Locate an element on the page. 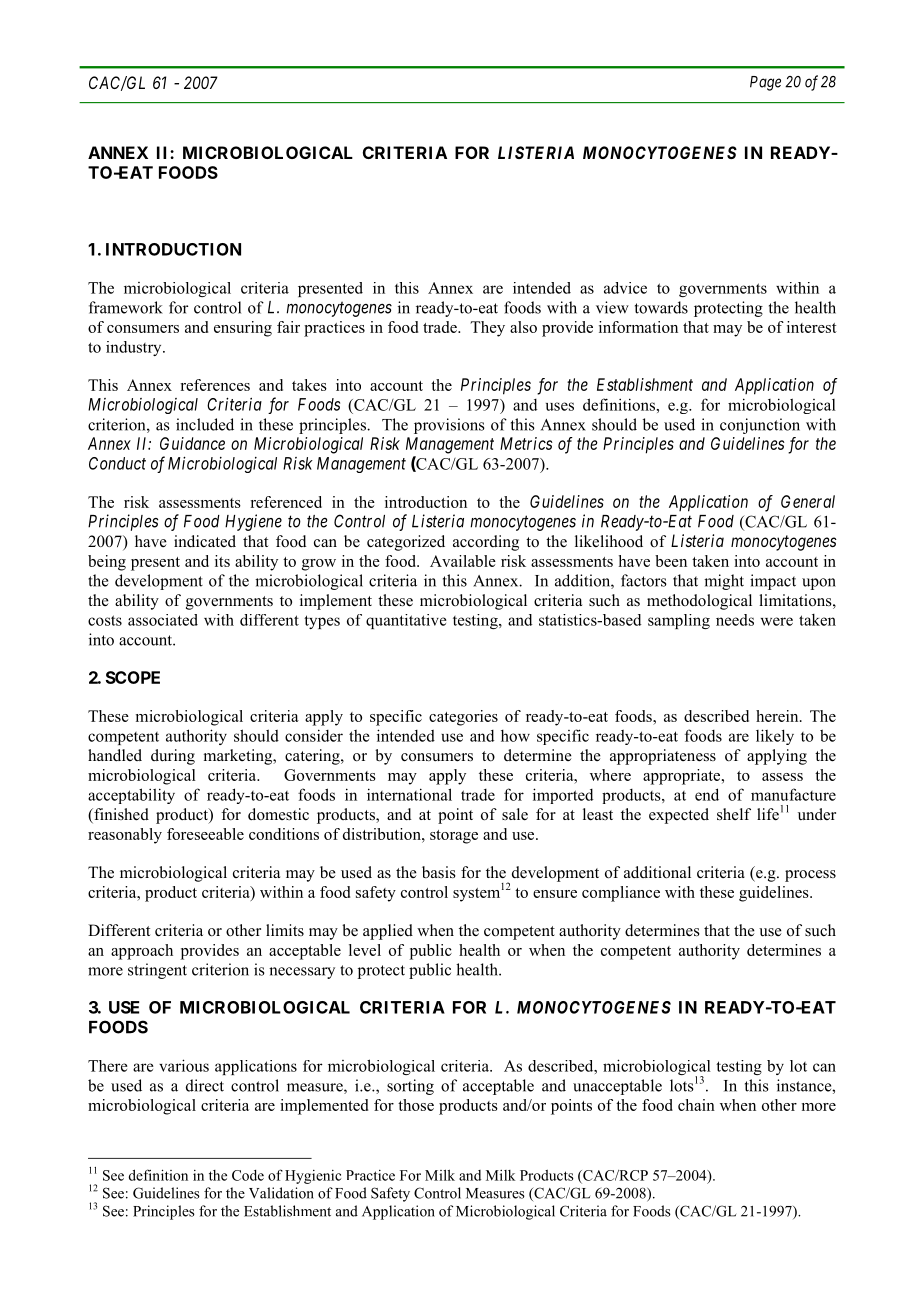  Page is located at coordinates (765, 83).
